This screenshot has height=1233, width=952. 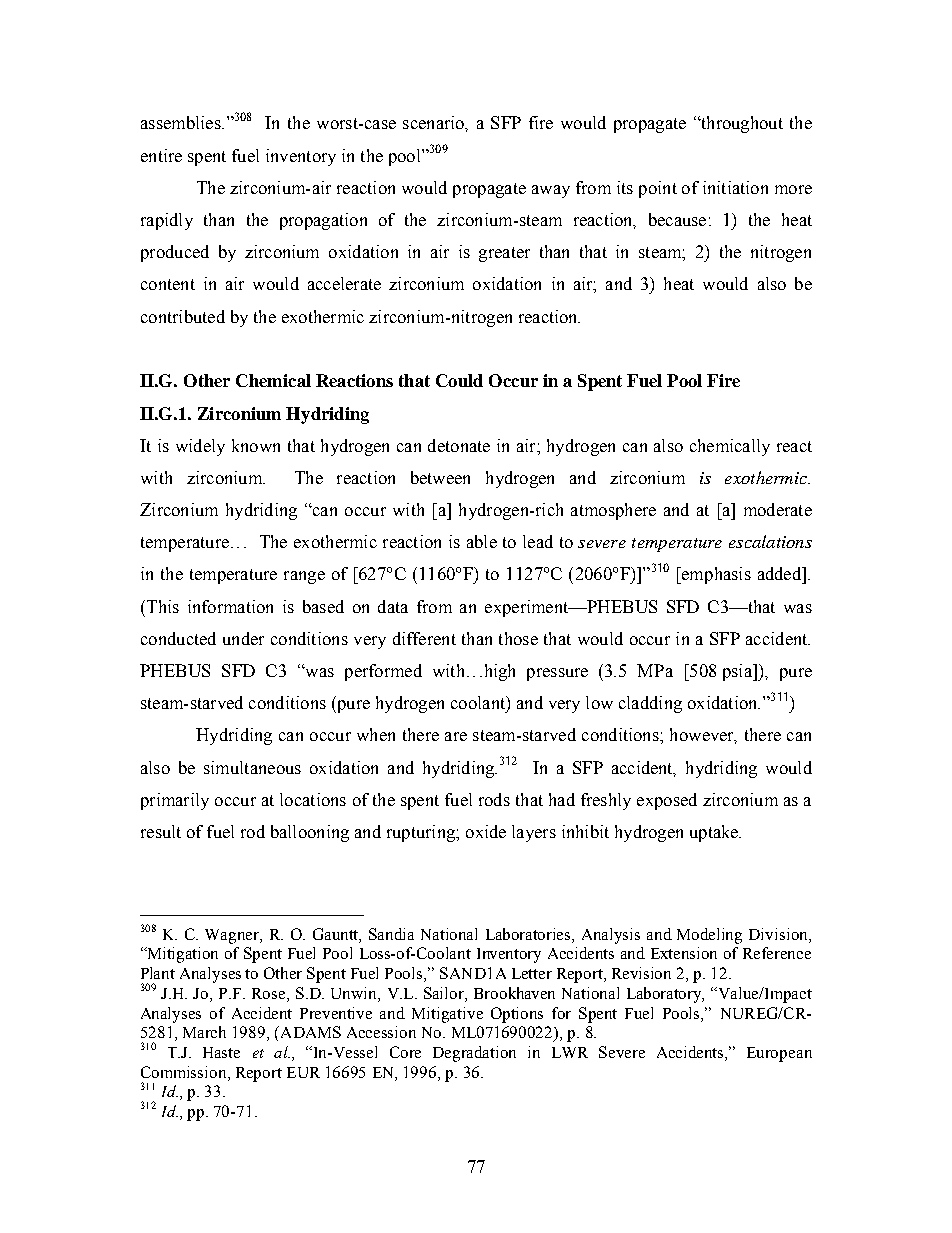 I want to click on moderate, so click(x=778, y=509).
